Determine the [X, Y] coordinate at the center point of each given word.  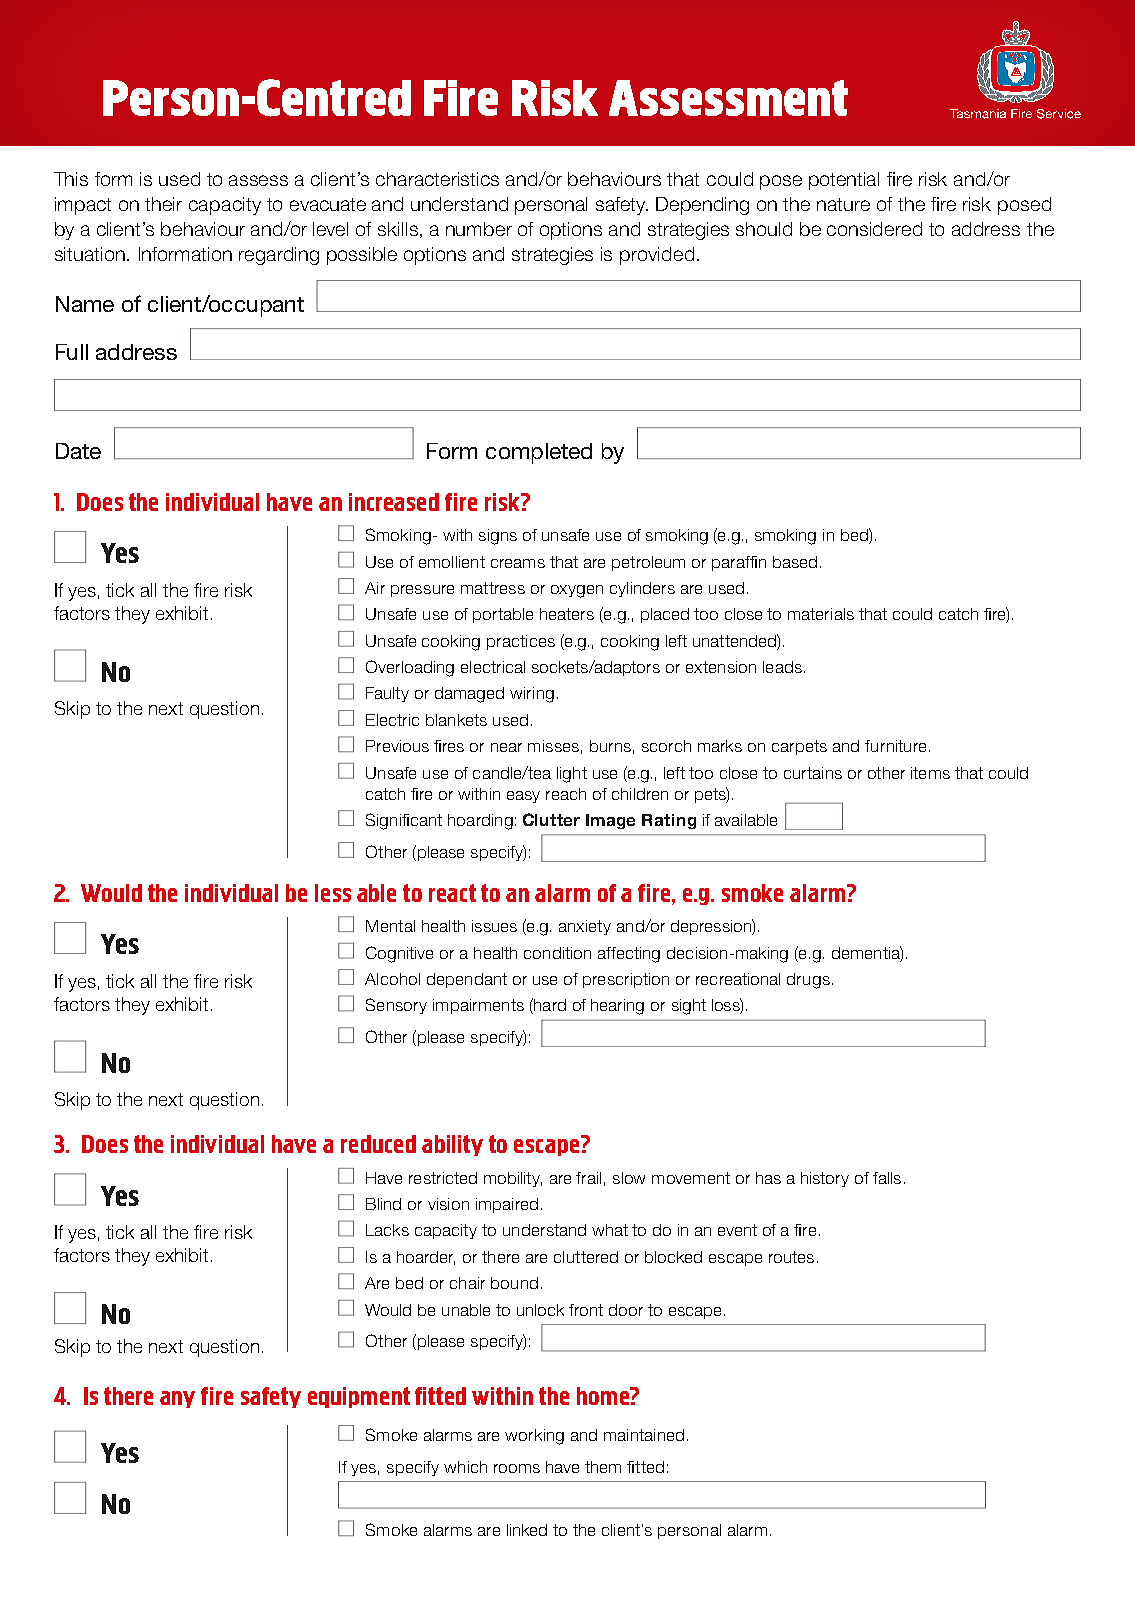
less [333, 893]
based [795, 562]
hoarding [480, 822]
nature [843, 204]
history [825, 1179]
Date [78, 451]
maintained [644, 1435]
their [163, 204]
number [479, 229]
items [930, 773]
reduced [378, 1144]
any [177, 1399]
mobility [513, 1179]
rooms [517, 1468]
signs [498, 537]
